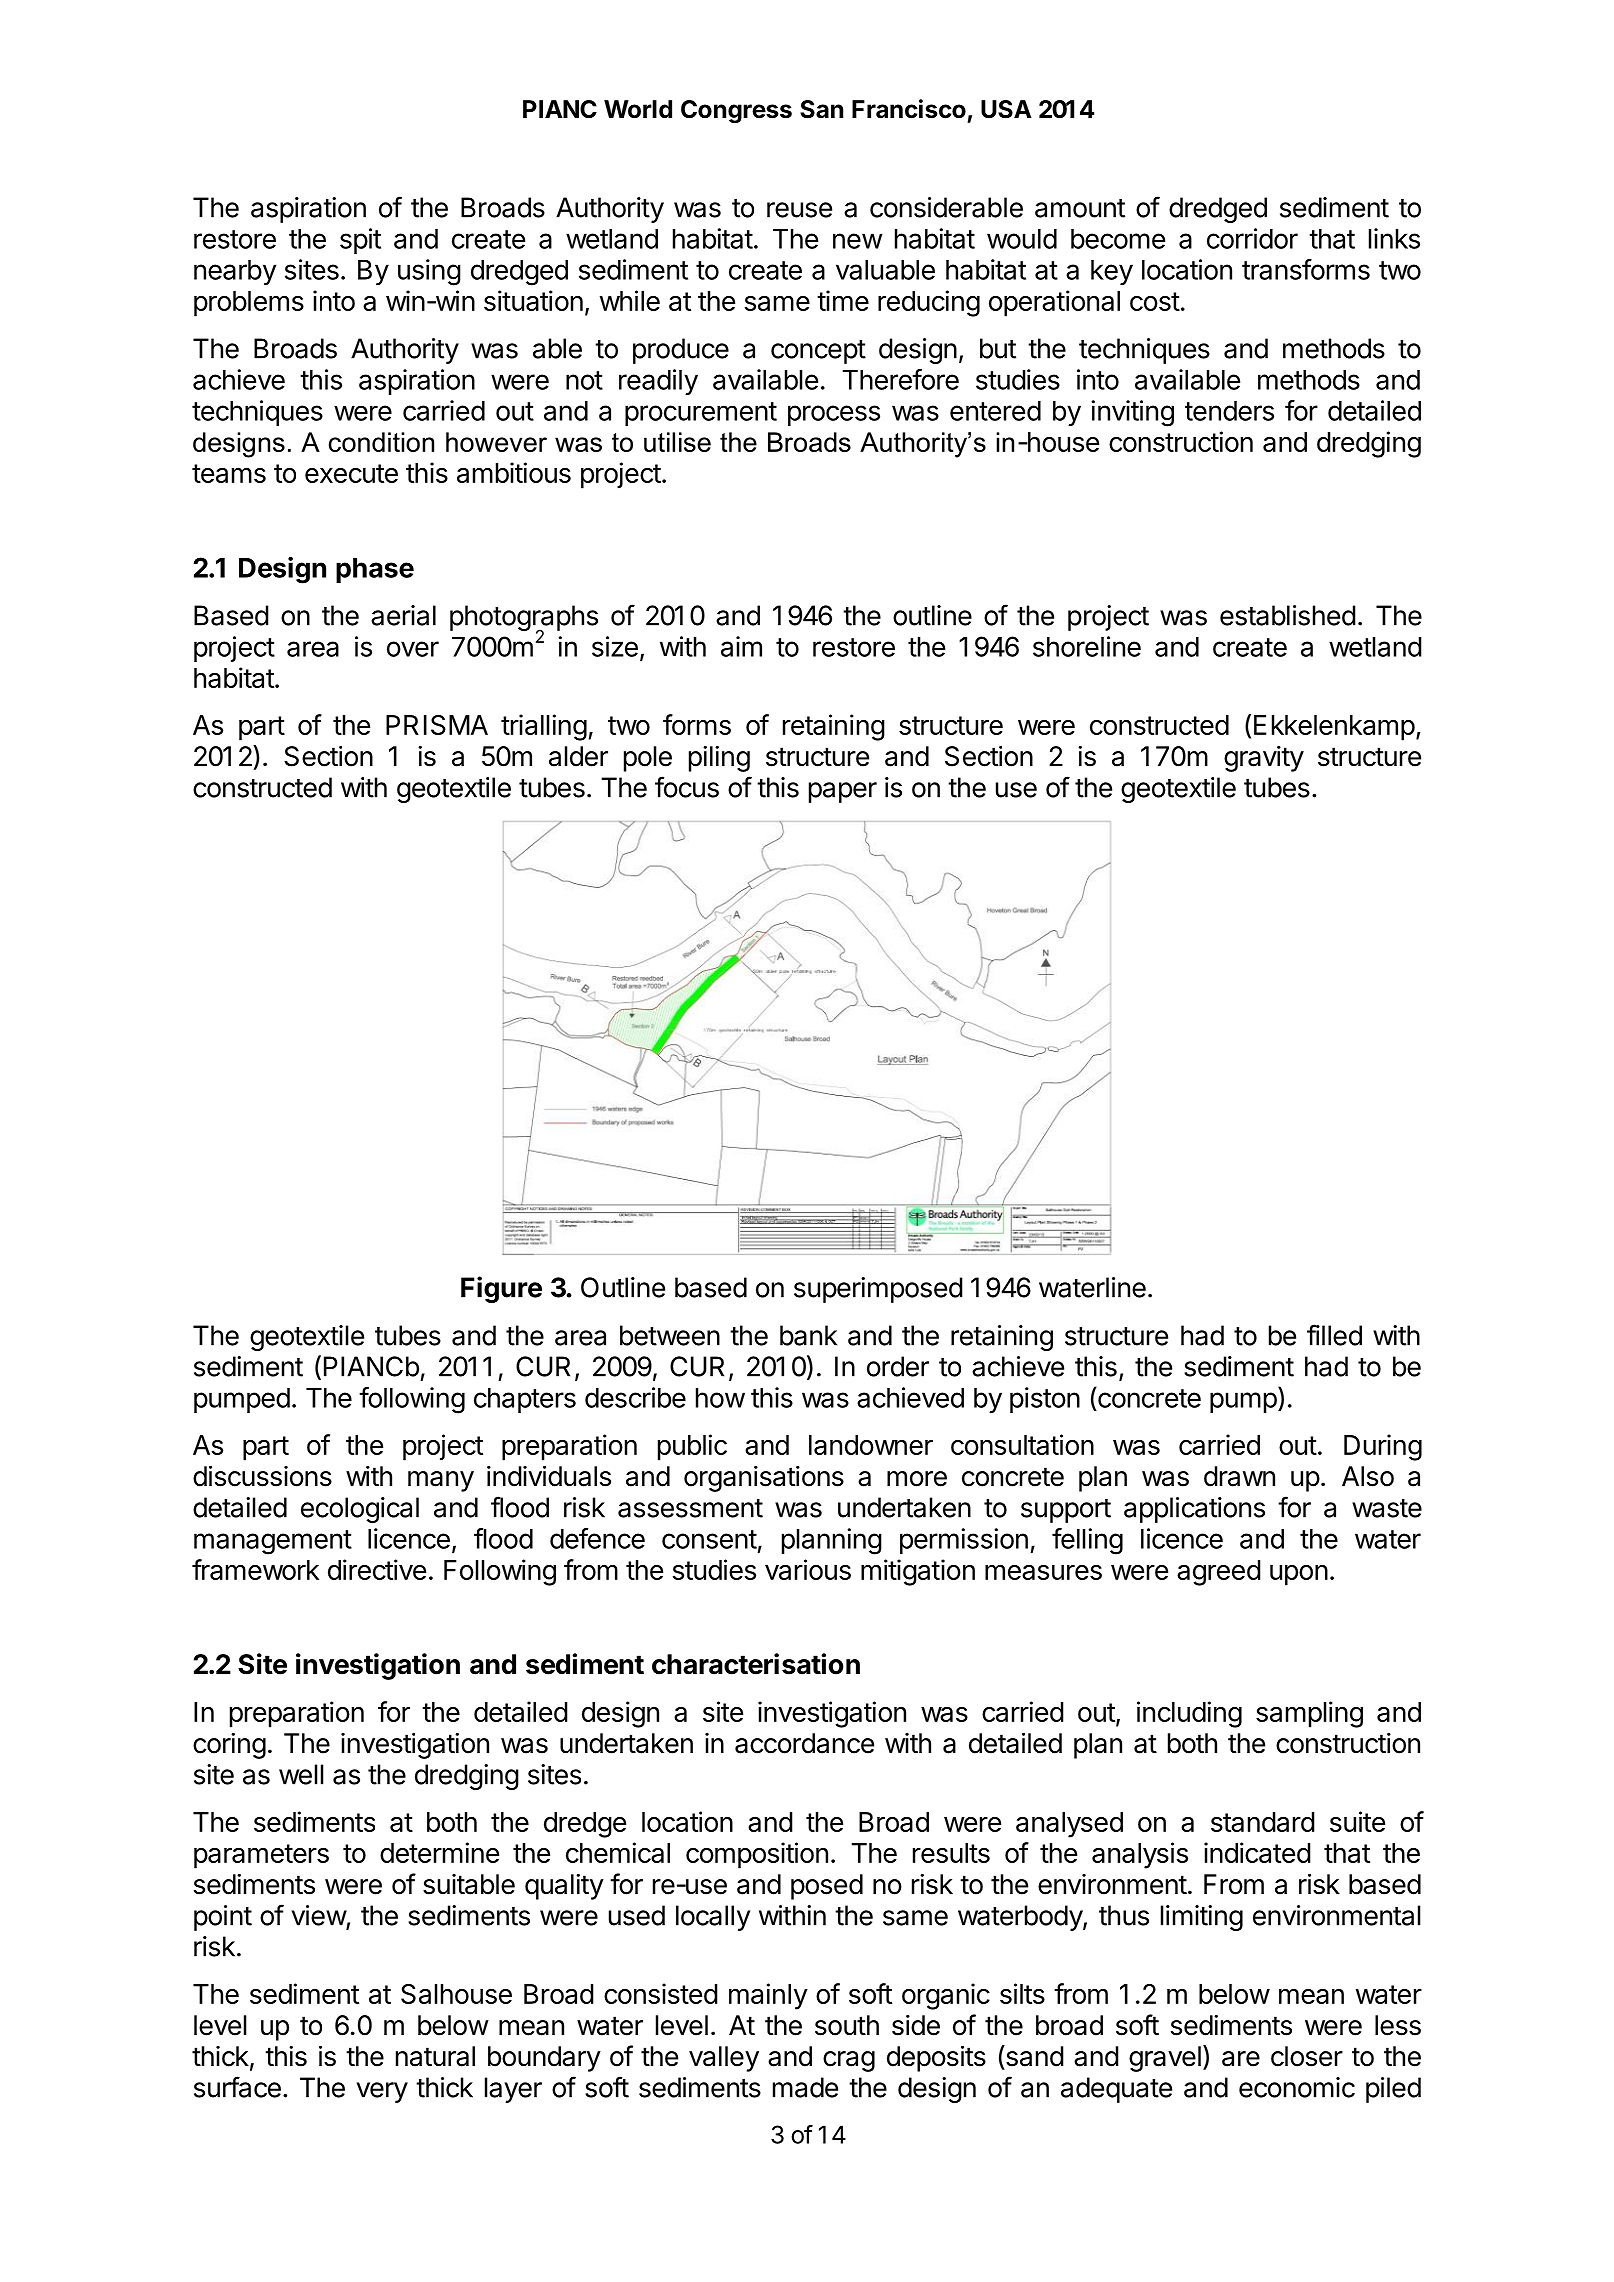 Image resolution: width=1614 pixels, height=2282 pixels. I want to click on PRISMA, so click(437, 725).
